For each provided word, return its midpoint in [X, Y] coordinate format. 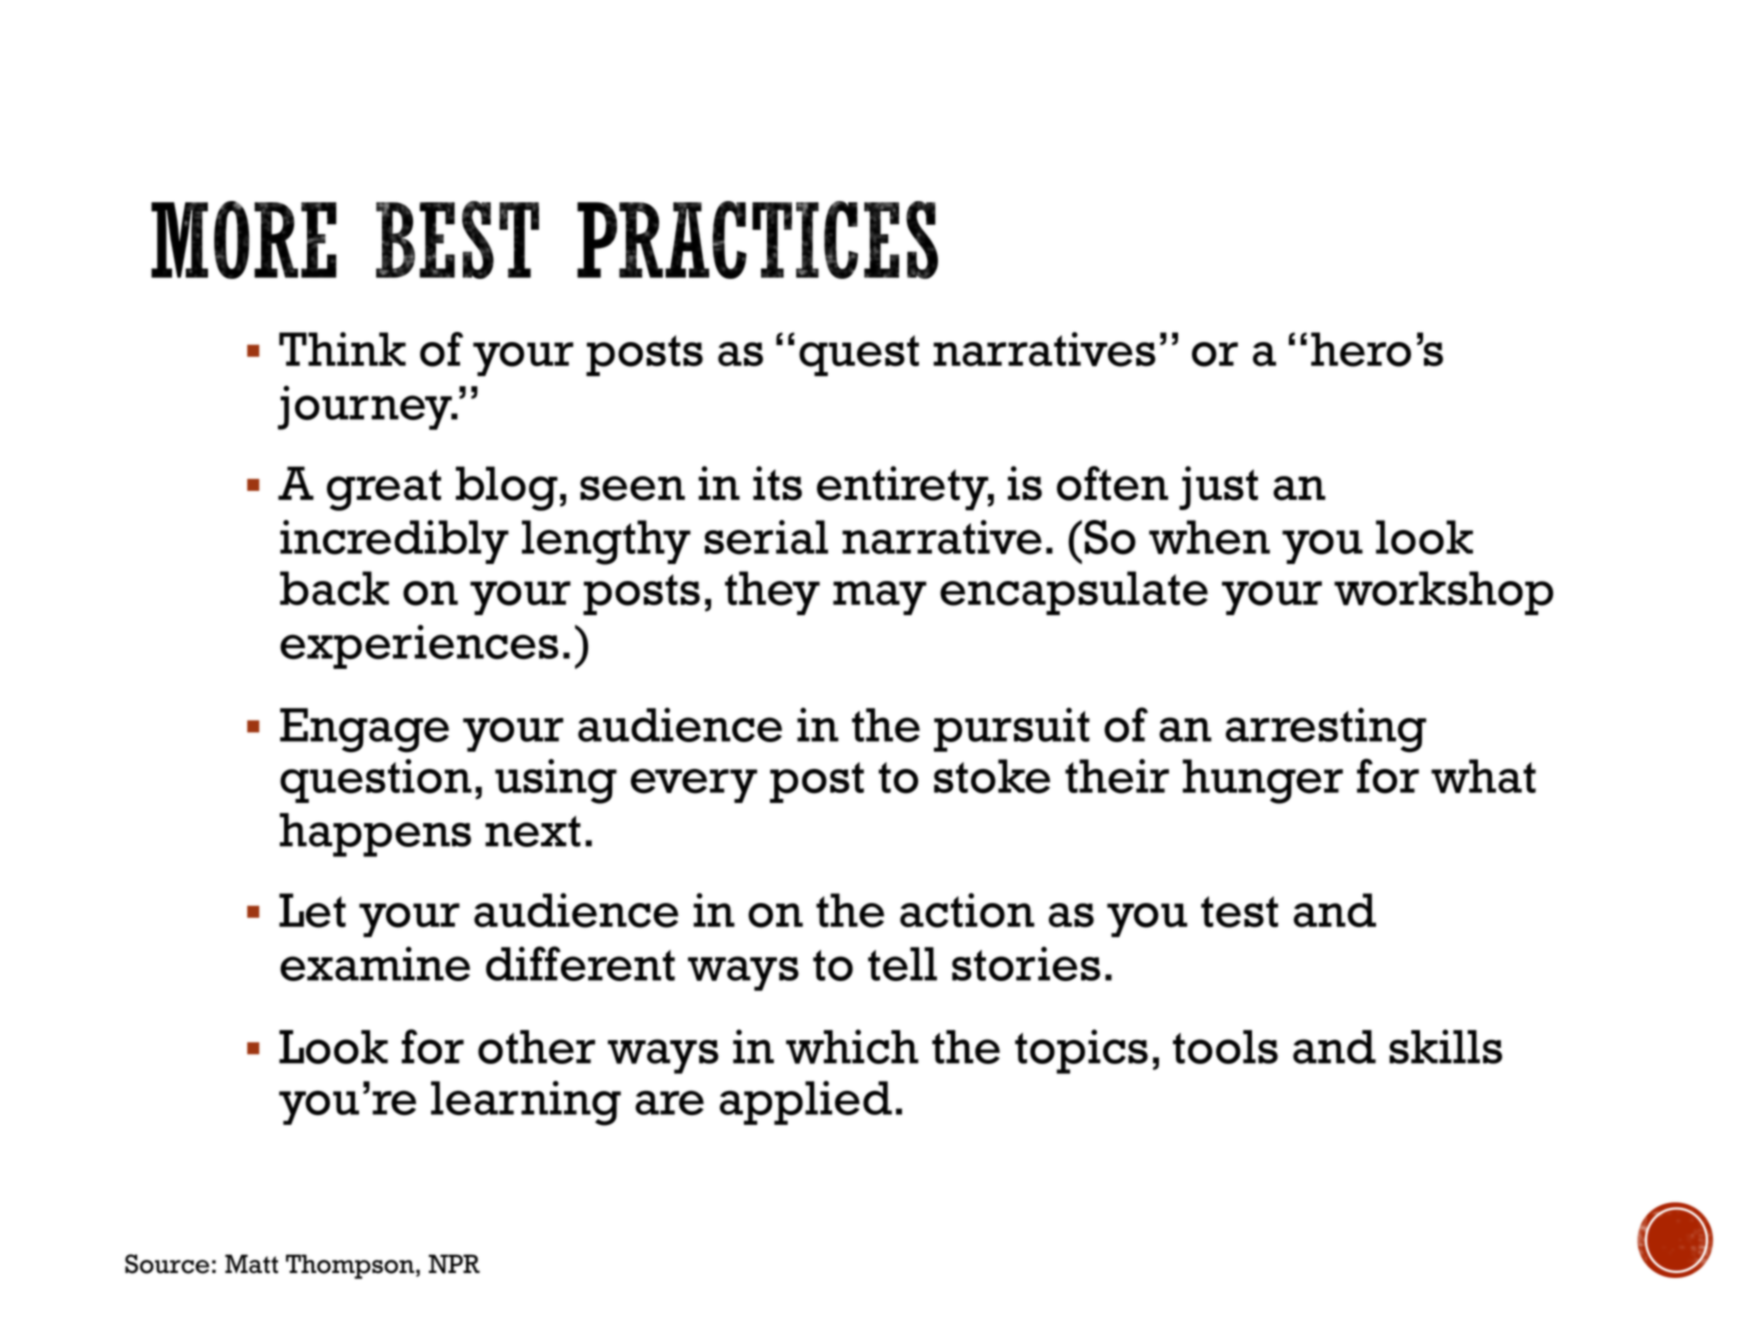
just [1218, 488]
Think [342, 349]
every [694, 786]
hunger [1263, 781]
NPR [454, 1264]
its [777, 483]
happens [375, 835]
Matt [251, 1264]
